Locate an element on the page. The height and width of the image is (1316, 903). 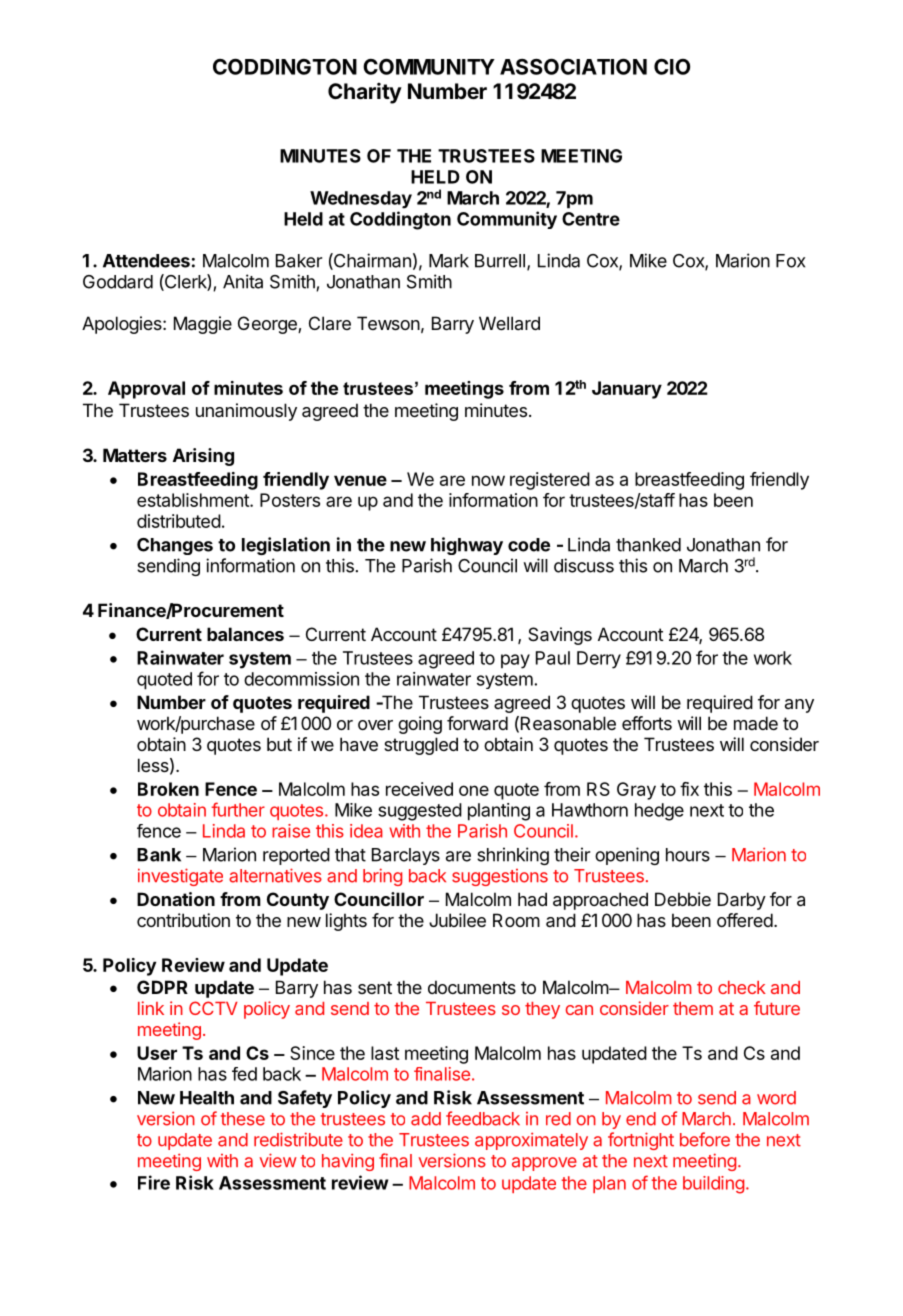
Broken is located at coordinates (168, 789).
